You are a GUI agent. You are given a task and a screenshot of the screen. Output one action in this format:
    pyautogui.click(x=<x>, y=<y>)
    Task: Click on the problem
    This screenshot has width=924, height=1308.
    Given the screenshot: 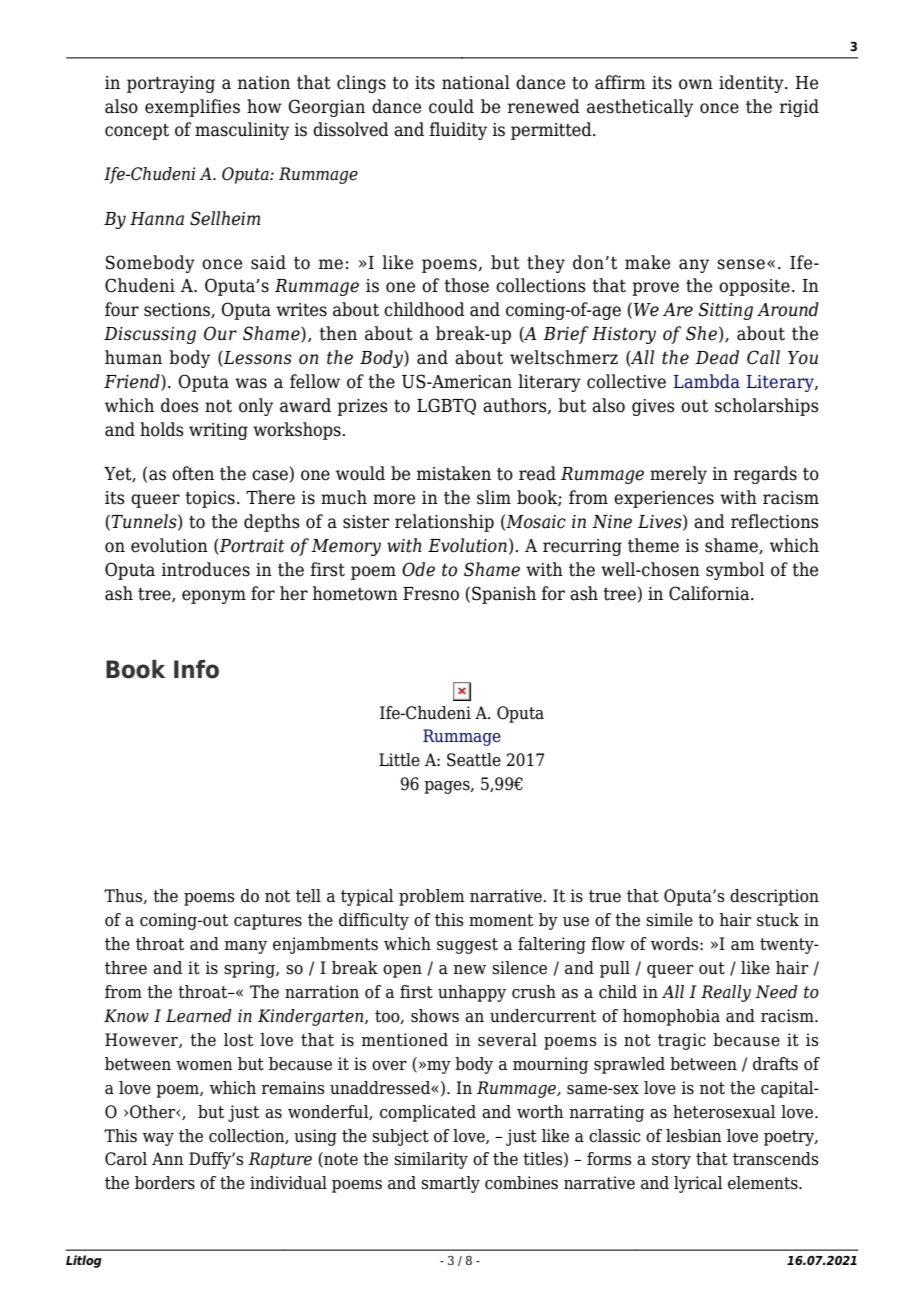 What is the action you would take?
    pyautogui.click(x=432, y=897)
